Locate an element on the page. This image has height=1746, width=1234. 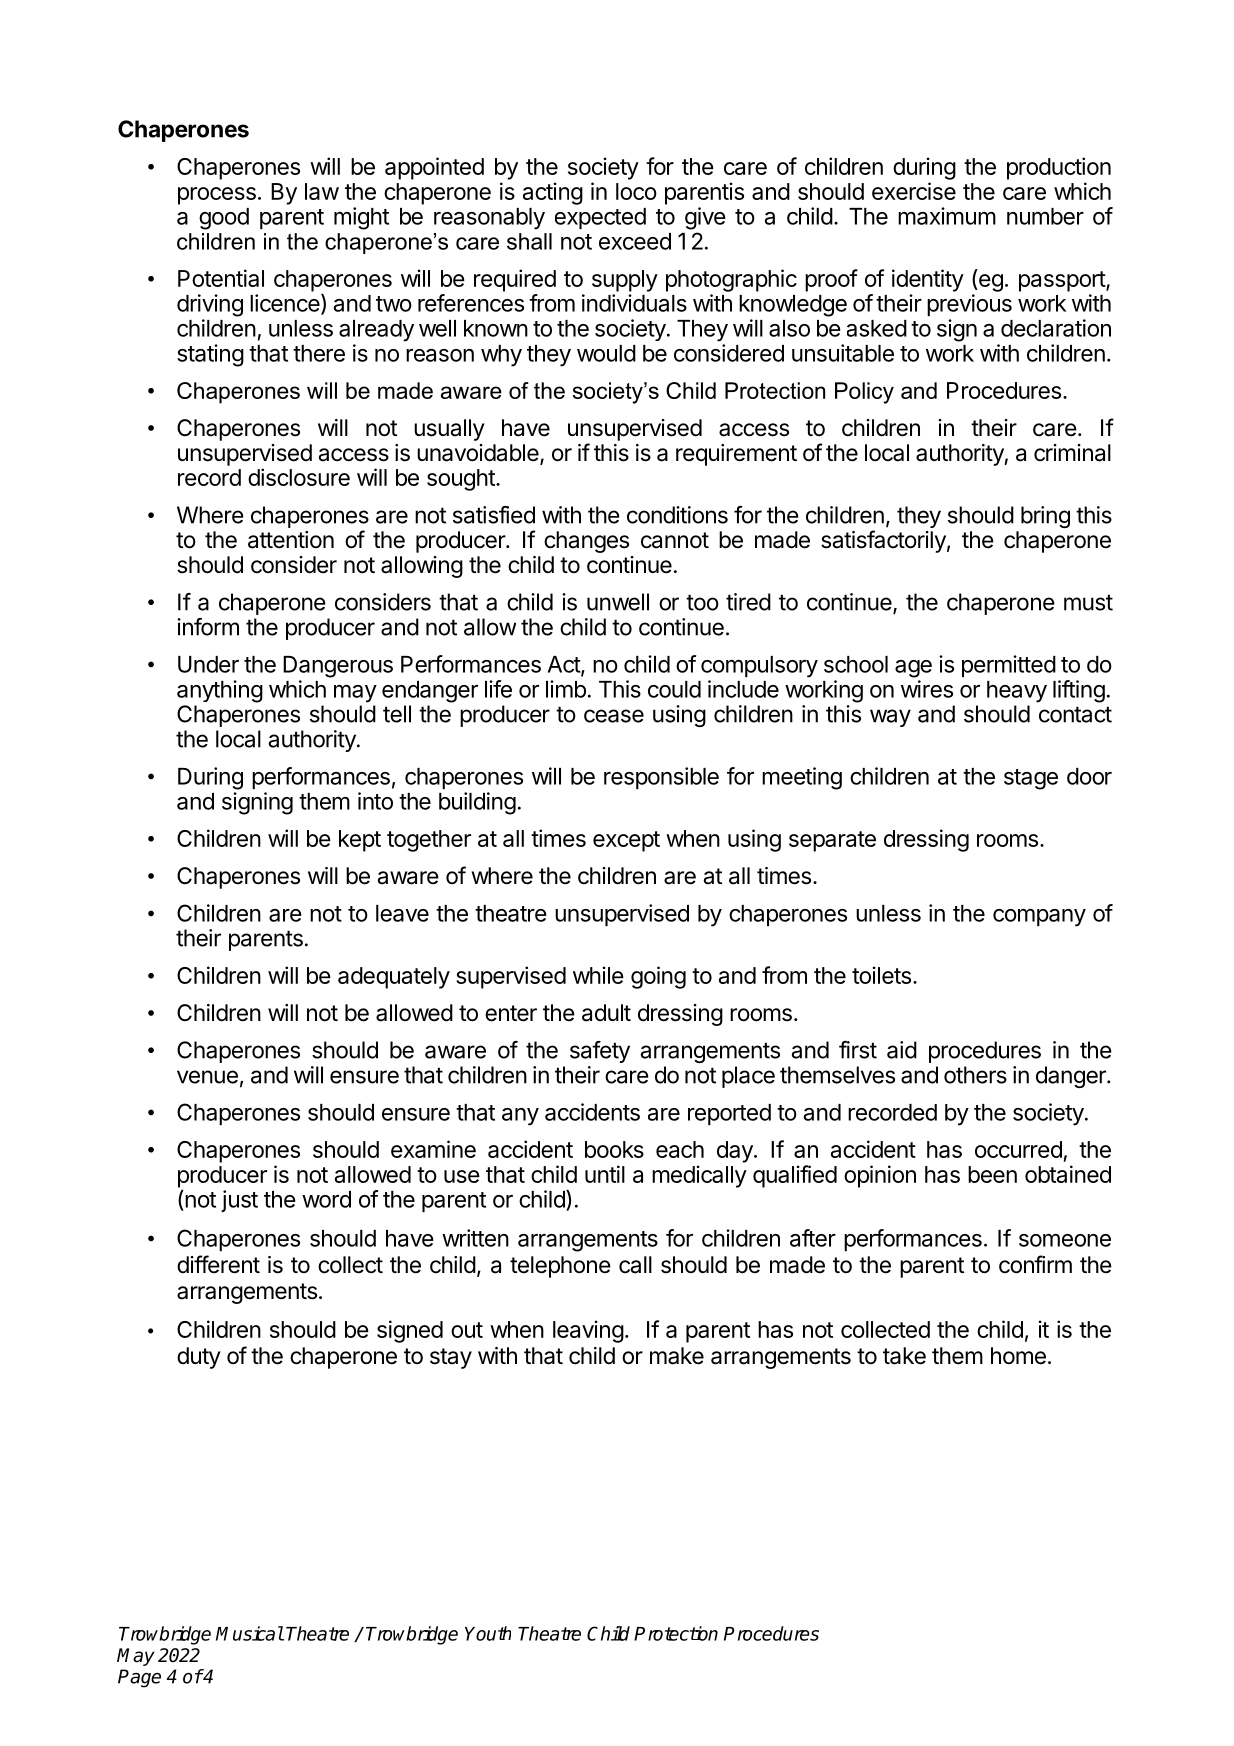
company is located at coordinates (1039, 918).
